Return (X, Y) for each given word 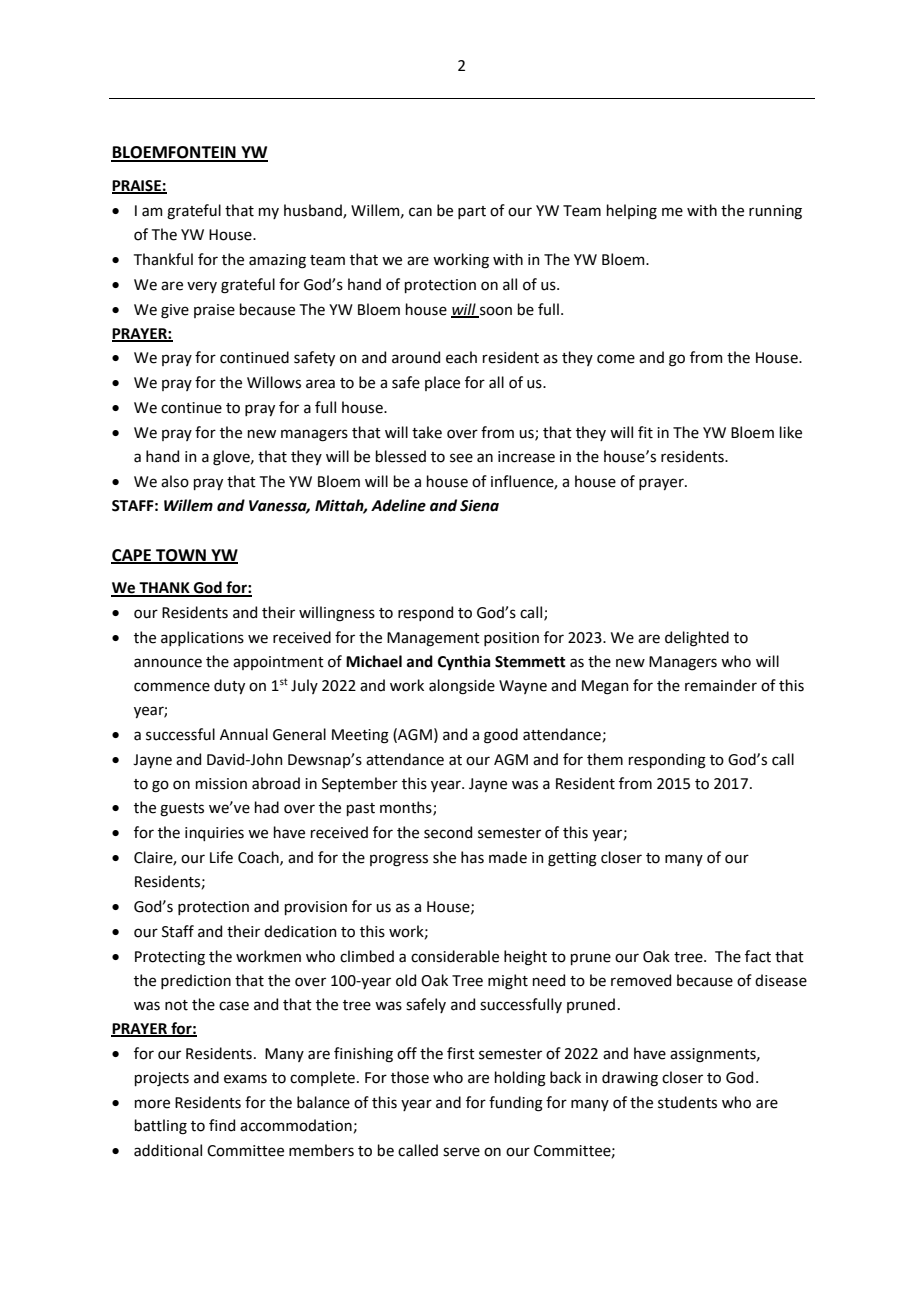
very (202, 287)
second (448, 832)
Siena (479, 506)
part (472, 212)
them (605, 759)
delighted (697, 639)
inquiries (214, 834)
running (775, 212)
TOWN (181, 556)
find (222, 1125)
